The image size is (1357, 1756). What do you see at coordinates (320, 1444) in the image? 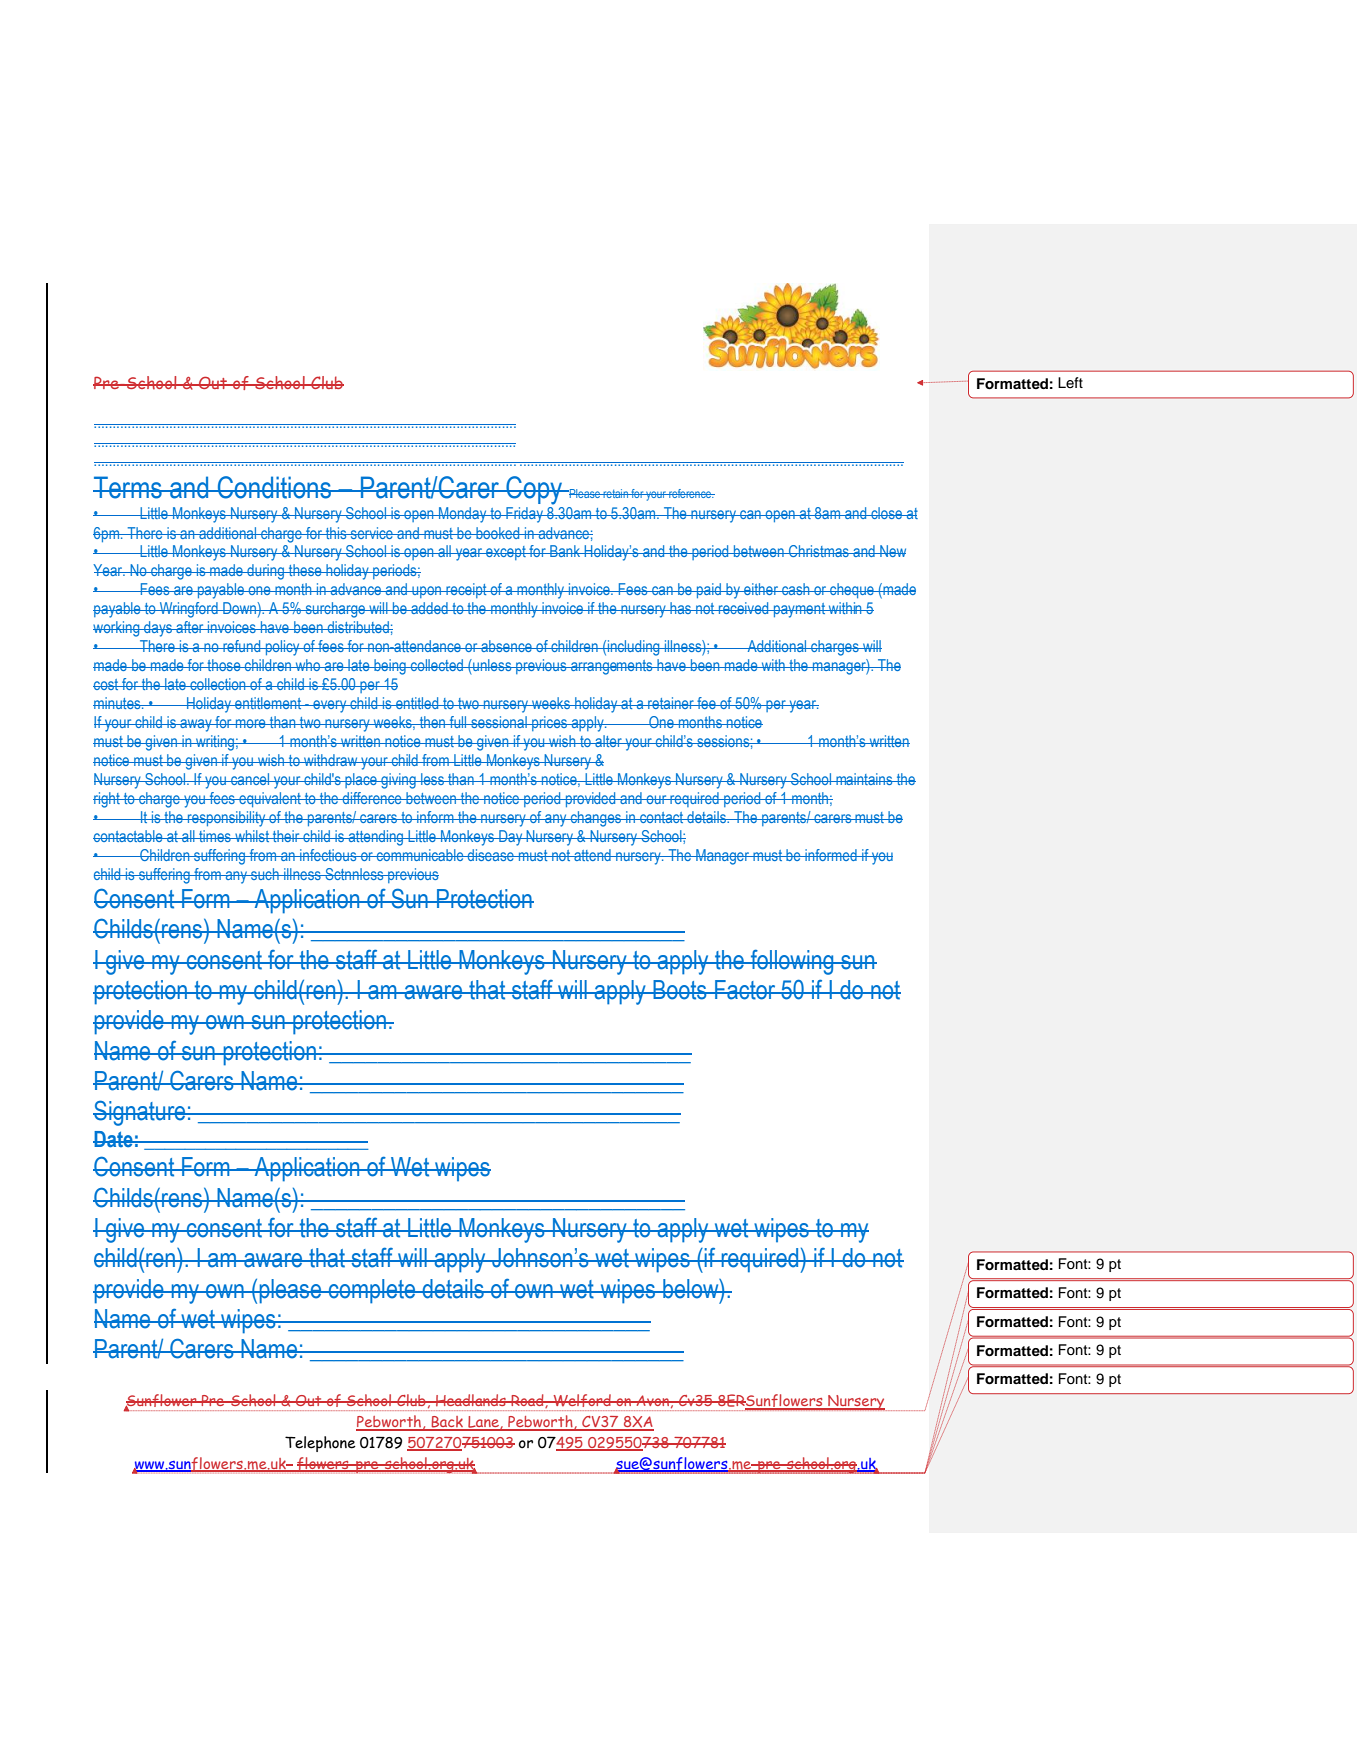
I see `Telephone` at bounding box center [320, 1444].
